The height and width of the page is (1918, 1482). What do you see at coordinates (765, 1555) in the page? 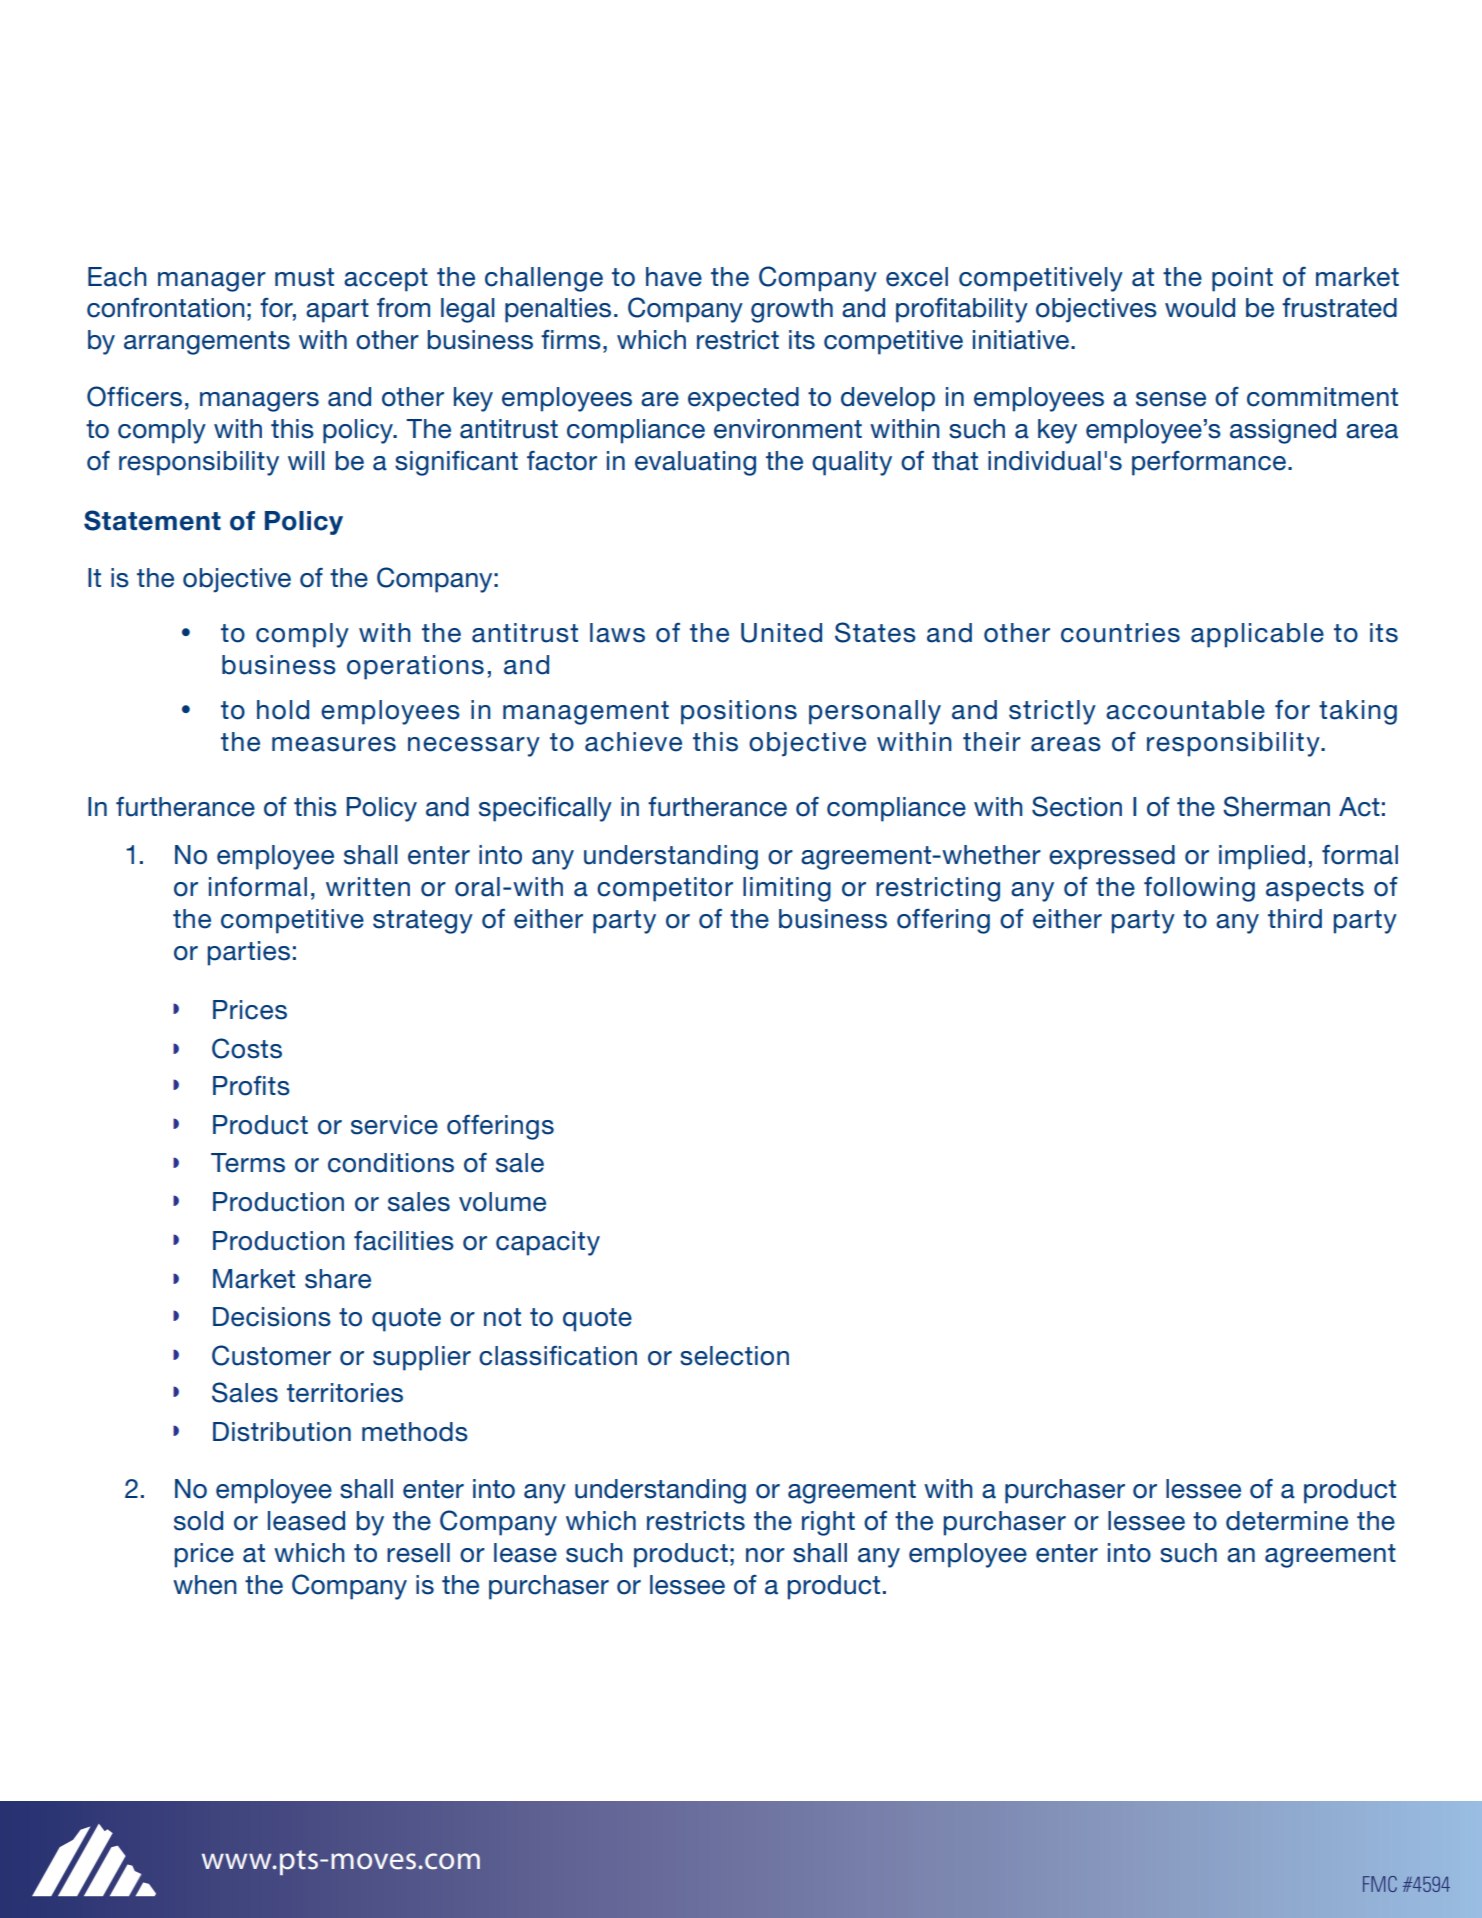
I see `nor` at bounding box center [765, 1555].
